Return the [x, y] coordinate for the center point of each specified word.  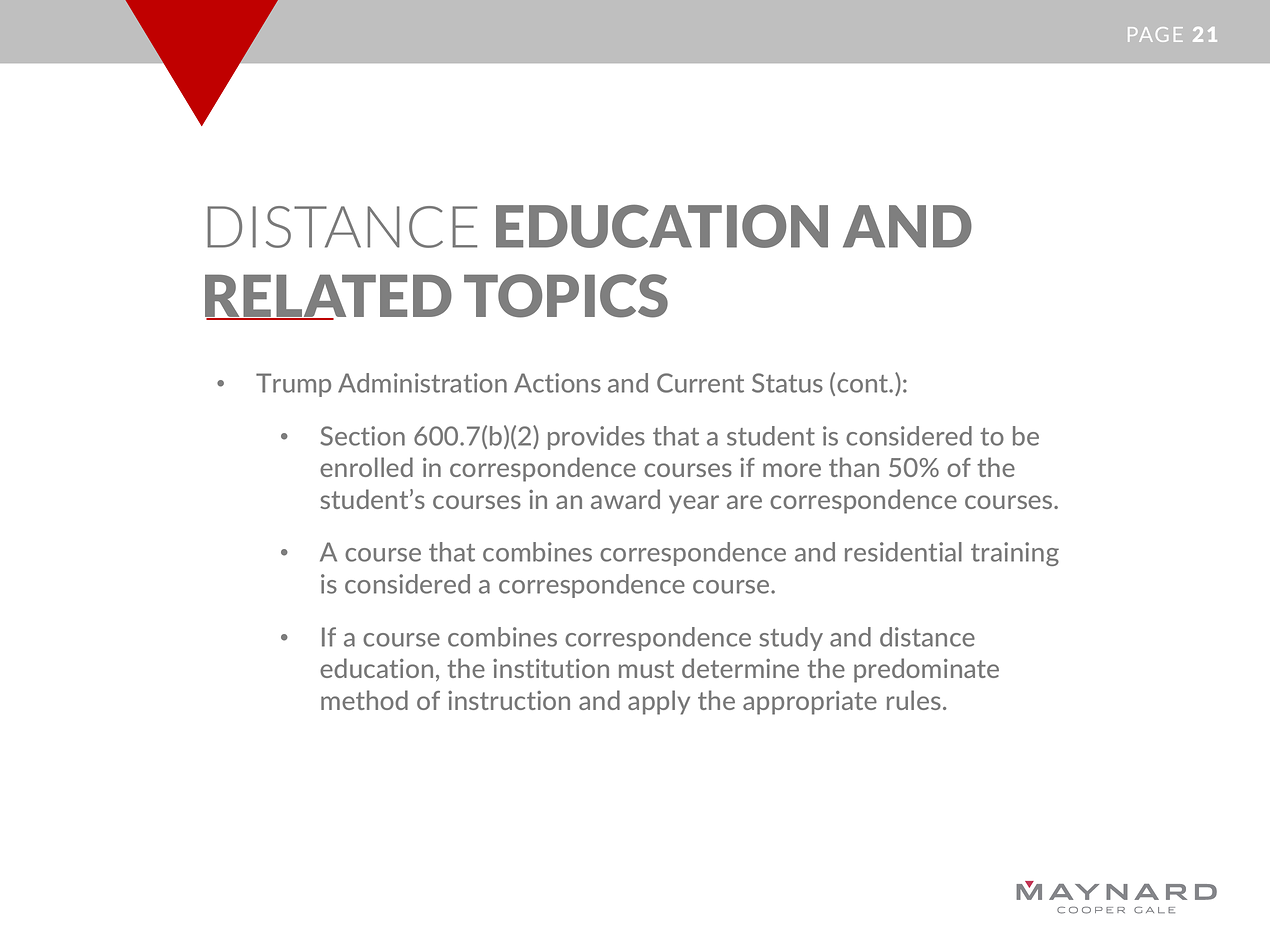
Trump [293, 385]
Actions [557, 383]
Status [787, 383]
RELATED [328, 297]
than [854, 467]
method [364, 700]
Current [700, 383]
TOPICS [566, 296]
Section [362, 436]
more [792, 470]
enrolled [366, 467]
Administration [422, 383]
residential [903, 552]
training [1015, 554]
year [694, 504]
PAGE [1155, 34]
